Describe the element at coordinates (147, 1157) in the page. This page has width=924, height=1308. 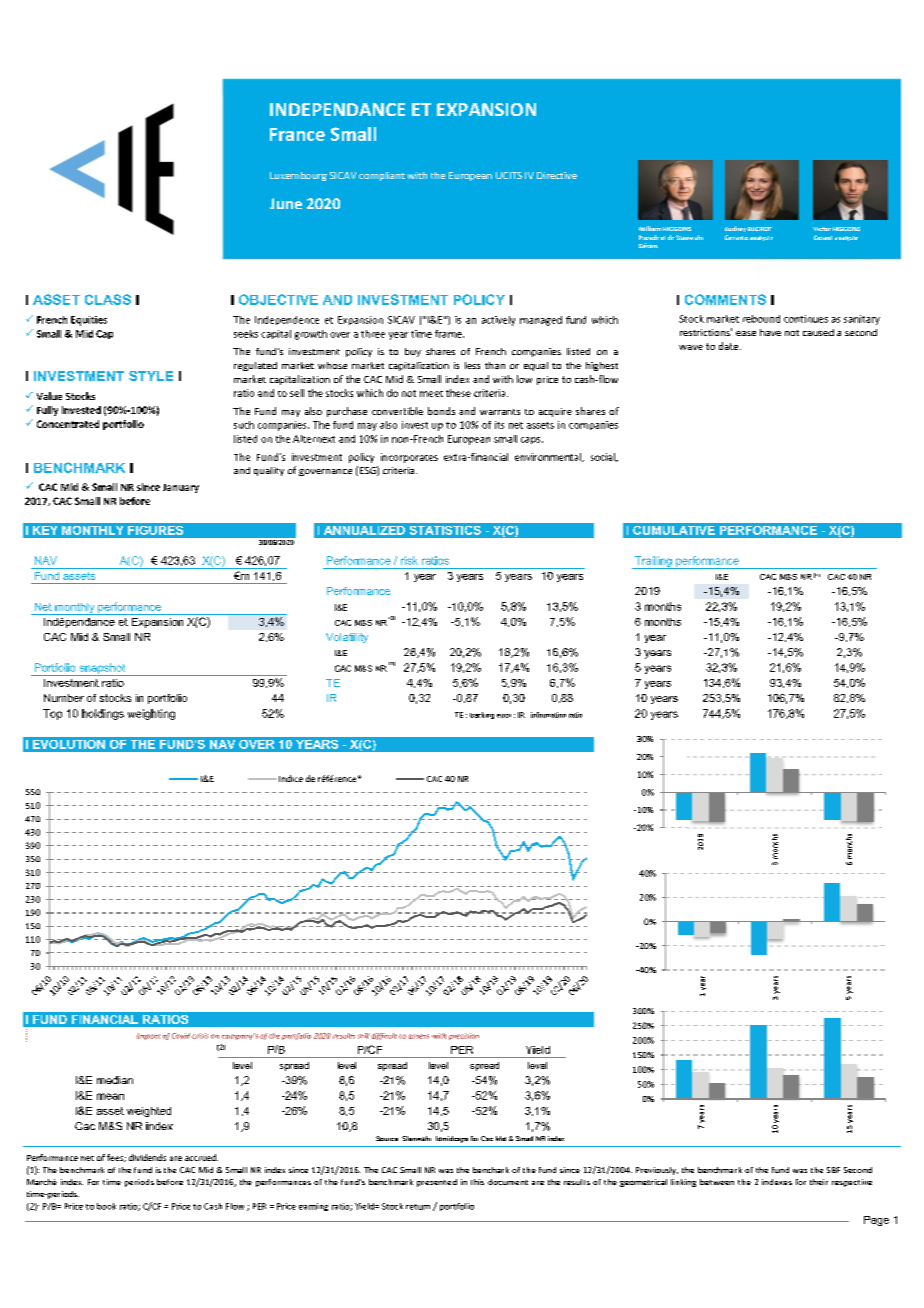
I see `dividends` at that location.
